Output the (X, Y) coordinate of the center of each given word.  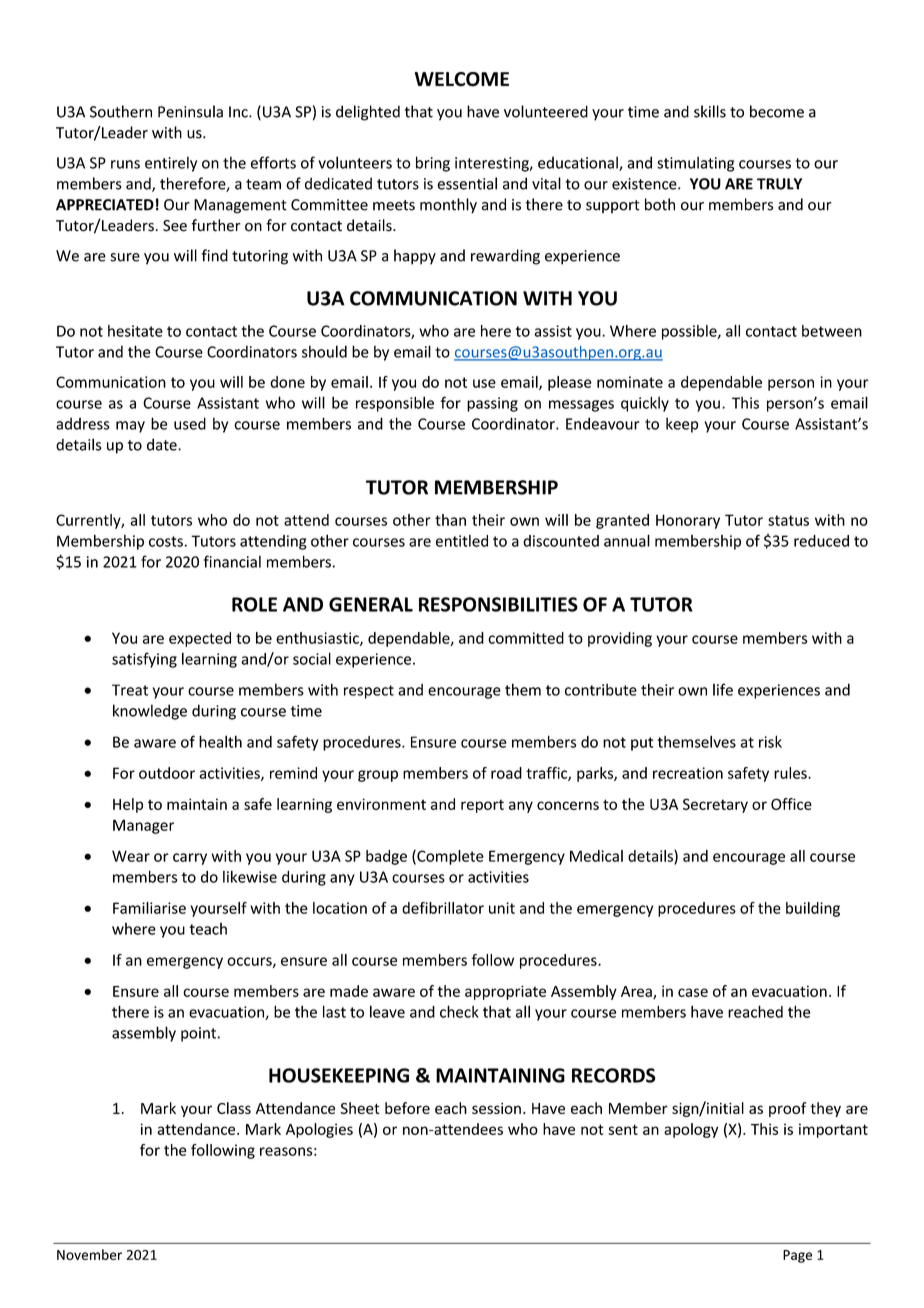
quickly (645, 404)
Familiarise (149, 908)
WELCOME (461, 79)
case (693, 992)
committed (526, 638)
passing (492, 404)
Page (797, 1256)
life (723, 689)
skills (710, 111)
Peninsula (190, 111)
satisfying (144, 660)
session (496, 1108)
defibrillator (443, 908)
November (89, 1254)
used (190, 423)
